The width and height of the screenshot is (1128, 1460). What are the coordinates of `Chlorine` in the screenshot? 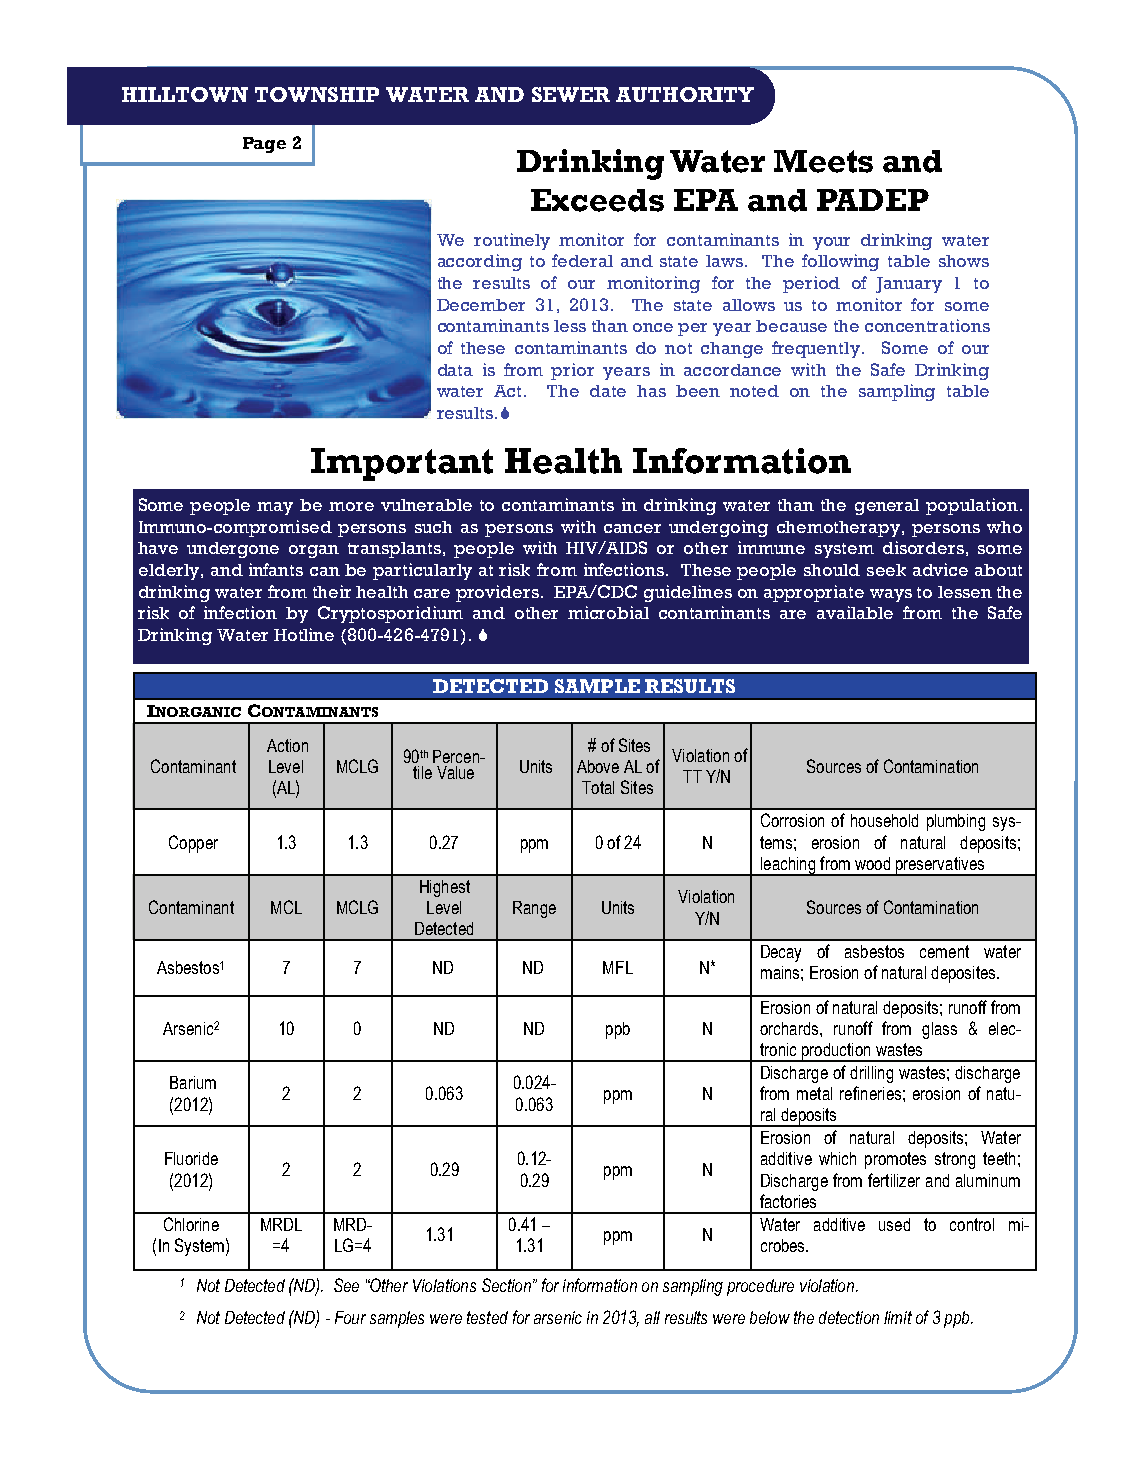 It's located at (191, 1224).
